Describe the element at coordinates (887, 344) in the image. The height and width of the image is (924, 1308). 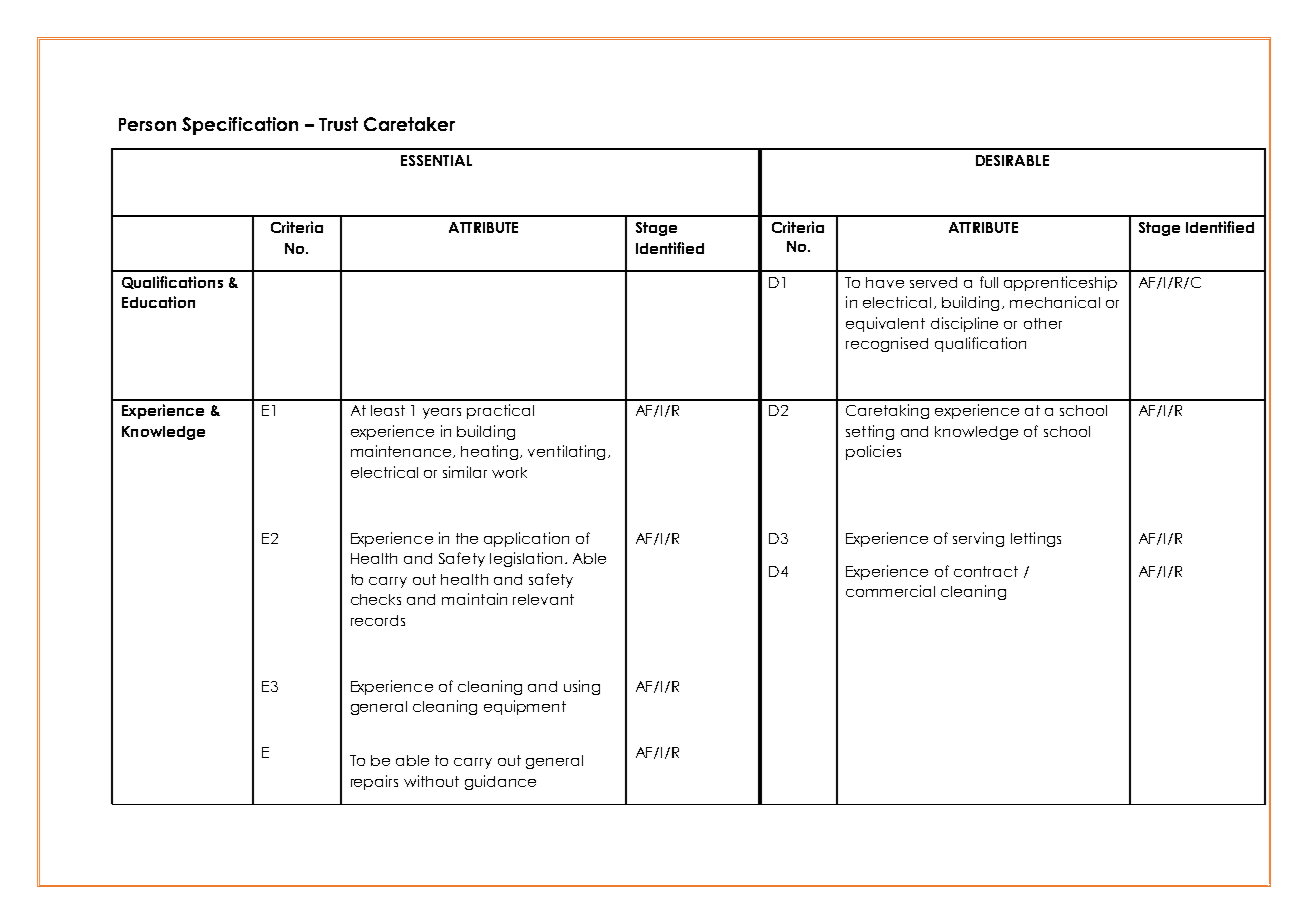
I see `recognised` at that location.
